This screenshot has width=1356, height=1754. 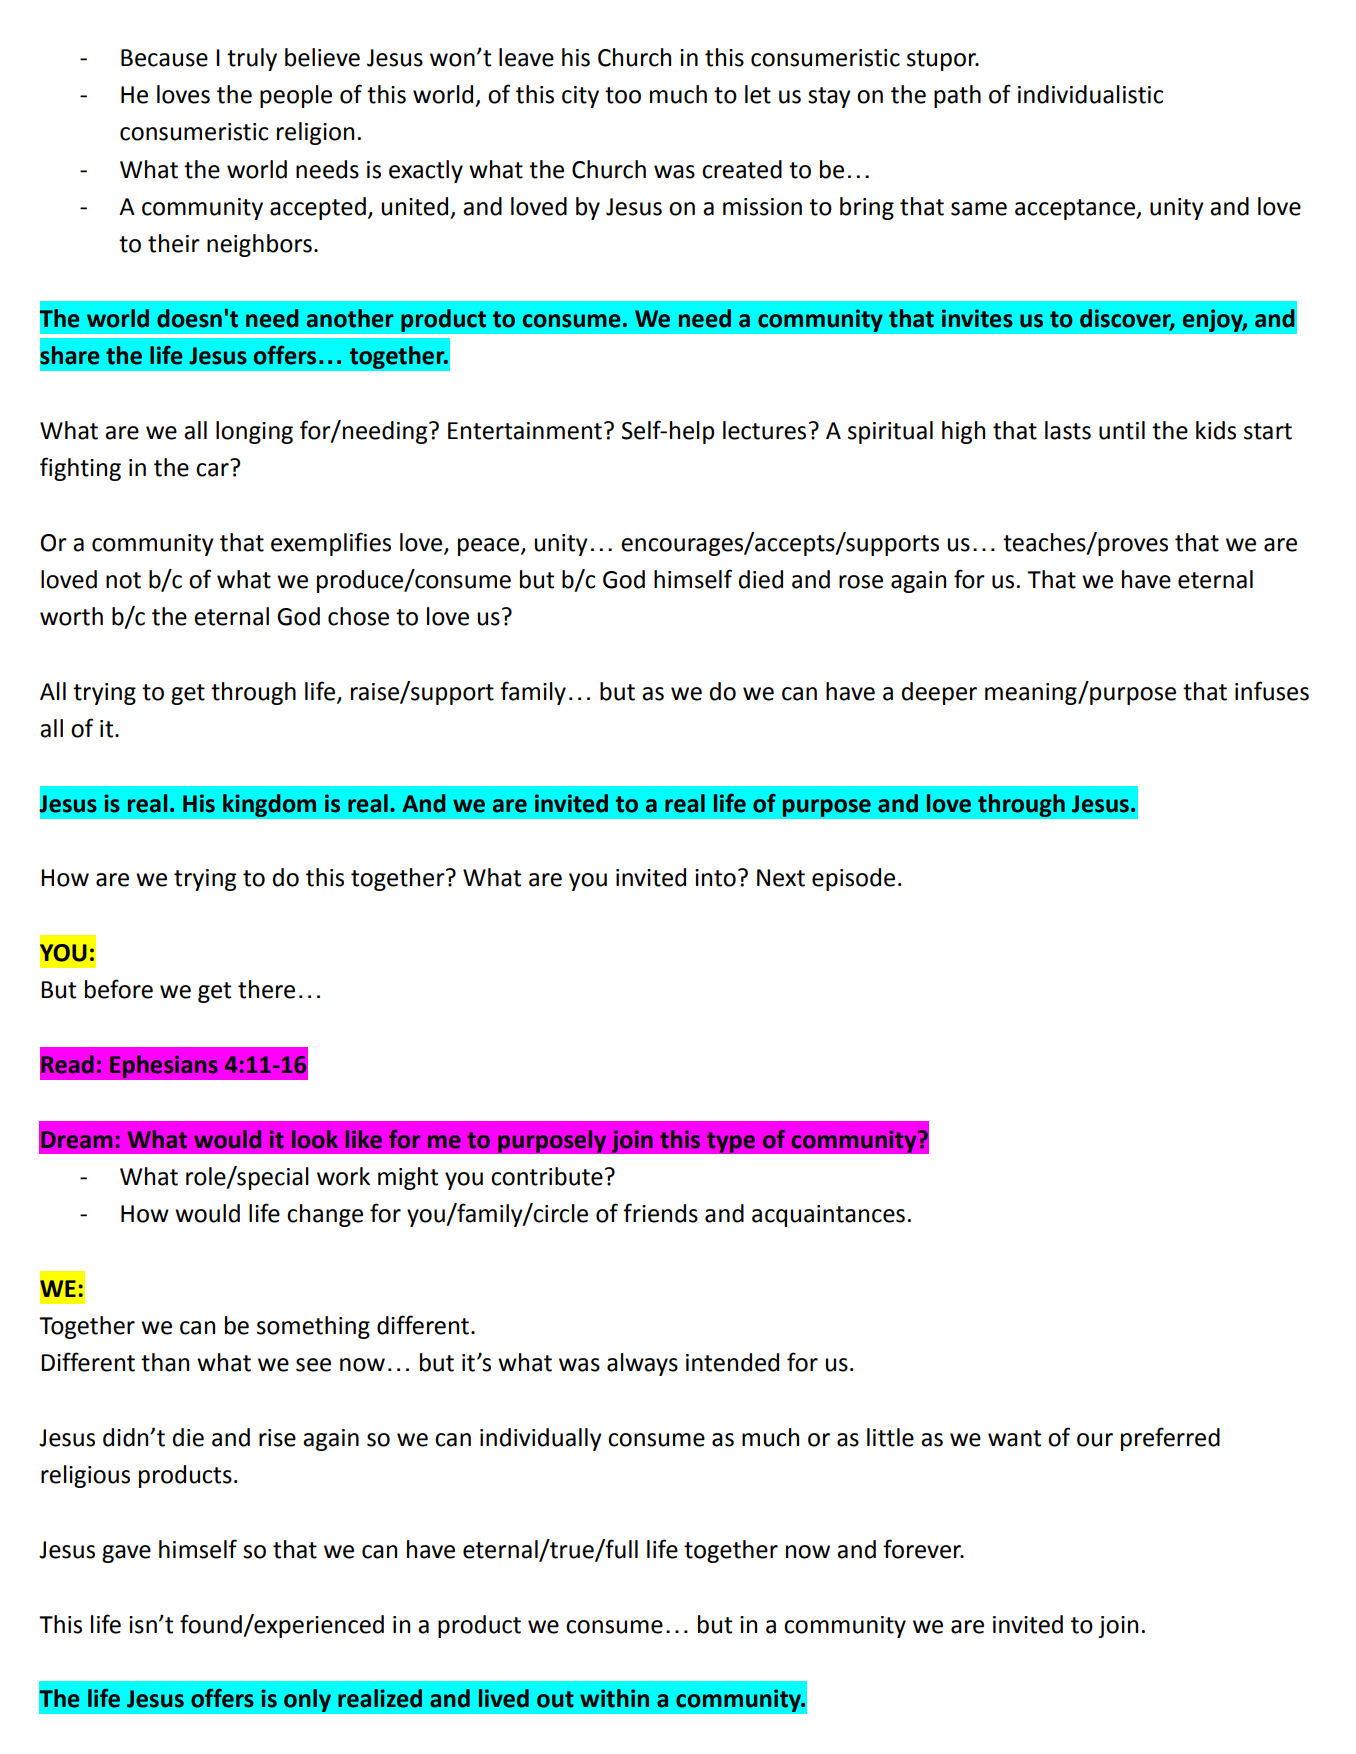 I want to click on only, so click(x=307, y=1700).
